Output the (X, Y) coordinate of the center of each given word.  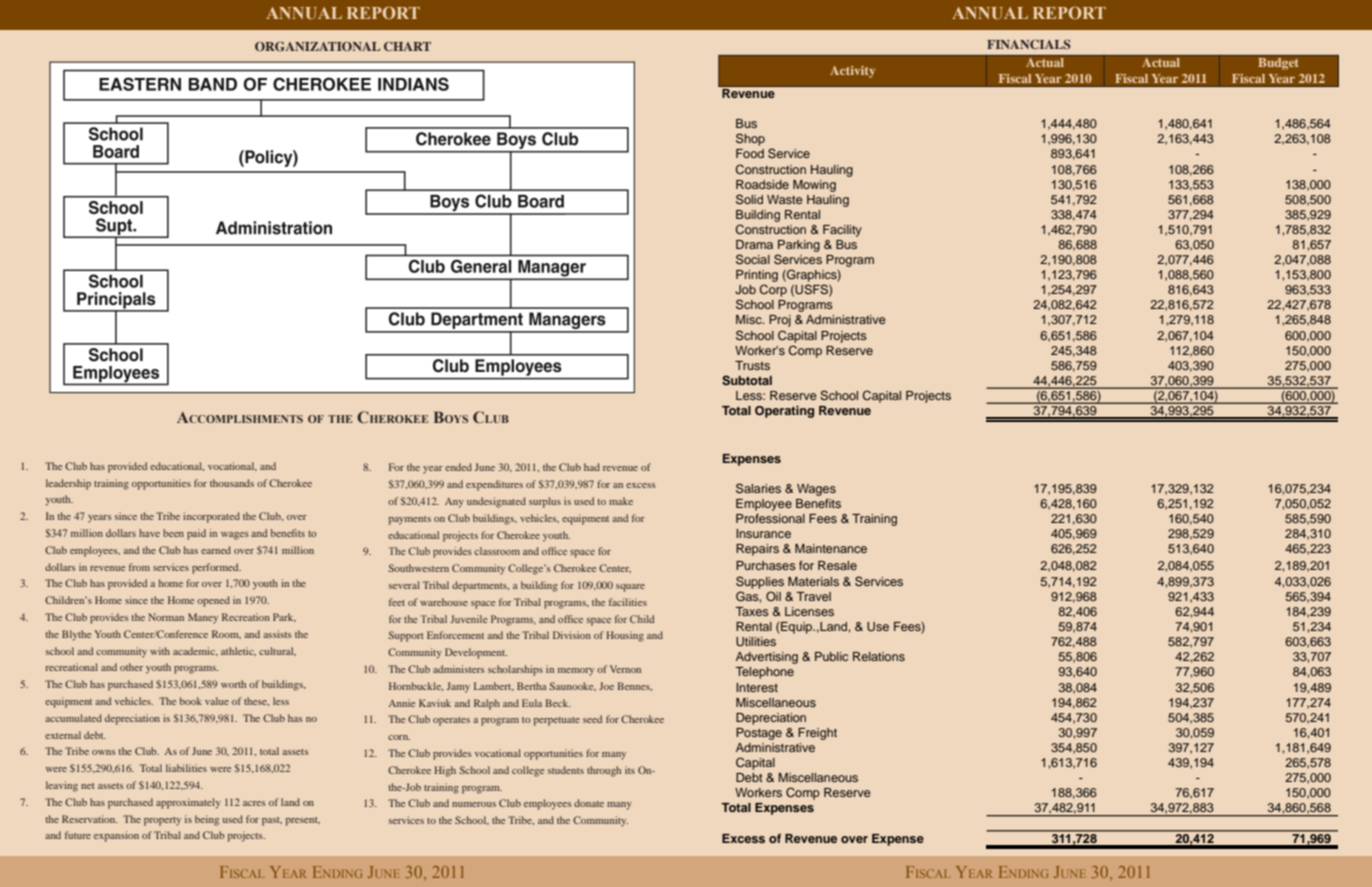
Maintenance (831, 548)
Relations (879, 656)
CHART (407, 46)
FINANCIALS (1029, 44)
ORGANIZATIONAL (317, 46)
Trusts (752, 365)
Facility (842, 231)
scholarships (515, 670)
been (173, 533)
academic (195, 651)
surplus (545, 502)
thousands (232, 483)
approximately (188, 803)
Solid (749, 199)
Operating (784, 411)
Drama (754, 244)
